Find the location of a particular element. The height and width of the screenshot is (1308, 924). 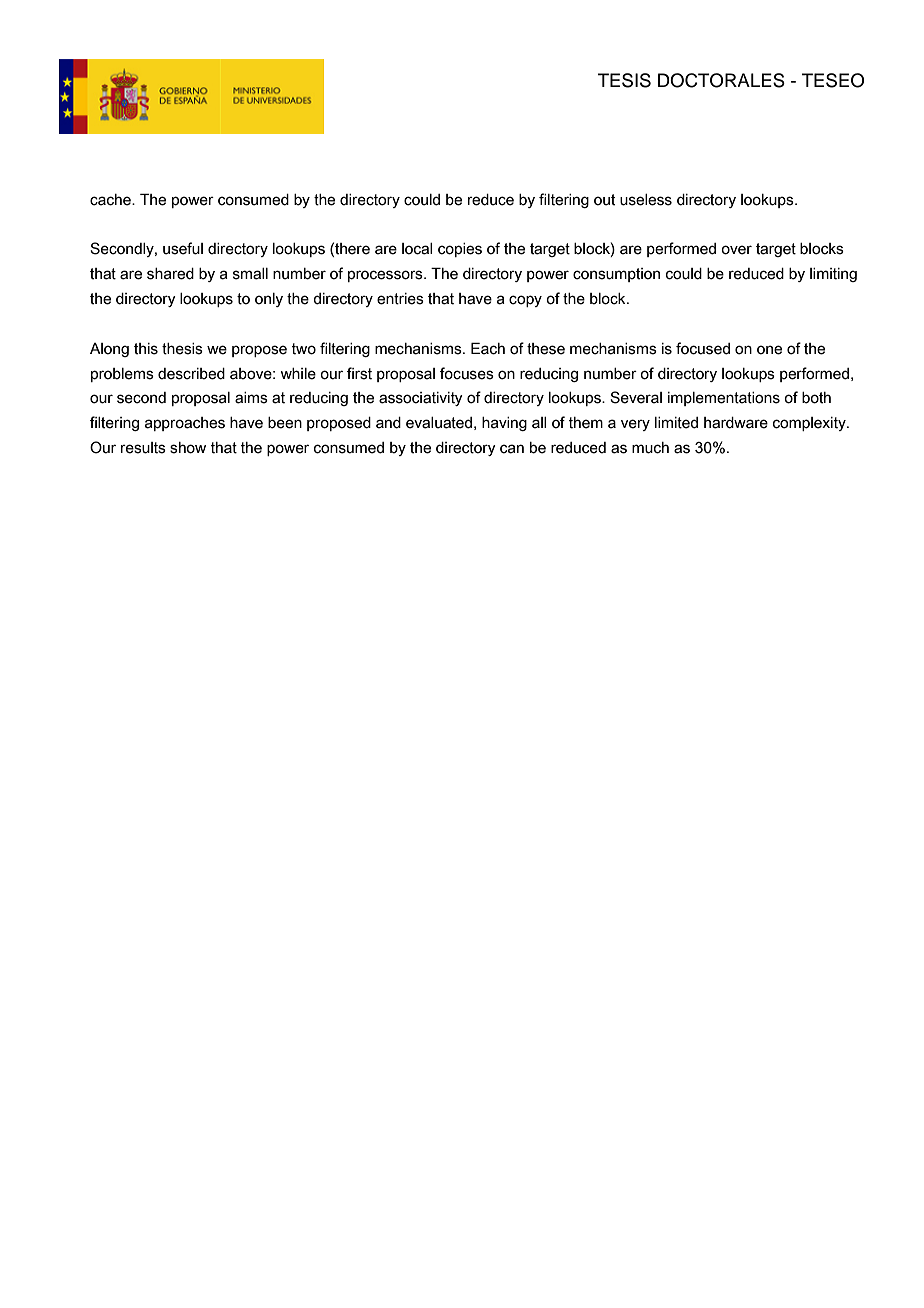

focuses is located at coordinates (467, 373).
